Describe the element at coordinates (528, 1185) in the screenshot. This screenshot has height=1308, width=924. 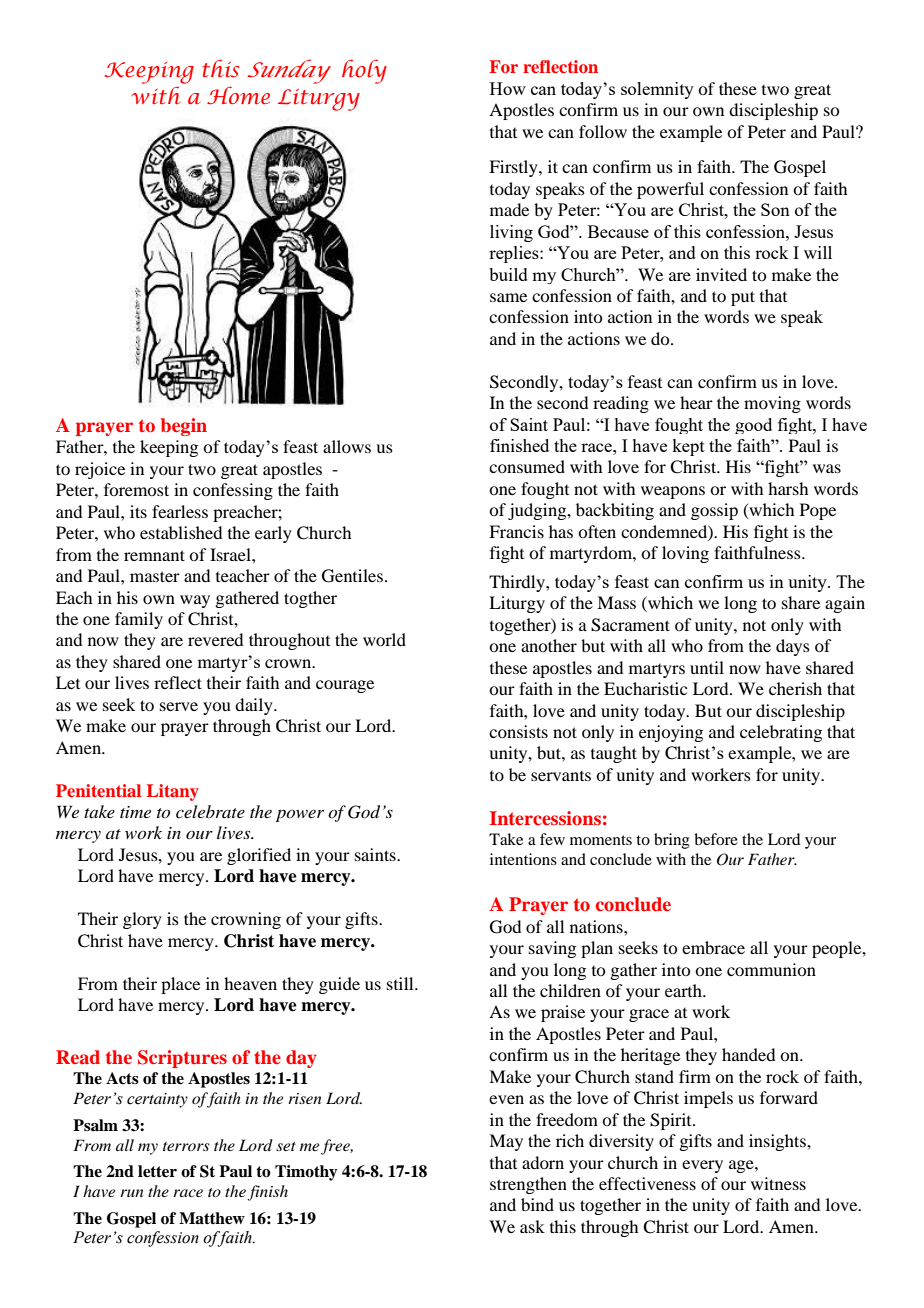
I see `strengthen` at that location.
